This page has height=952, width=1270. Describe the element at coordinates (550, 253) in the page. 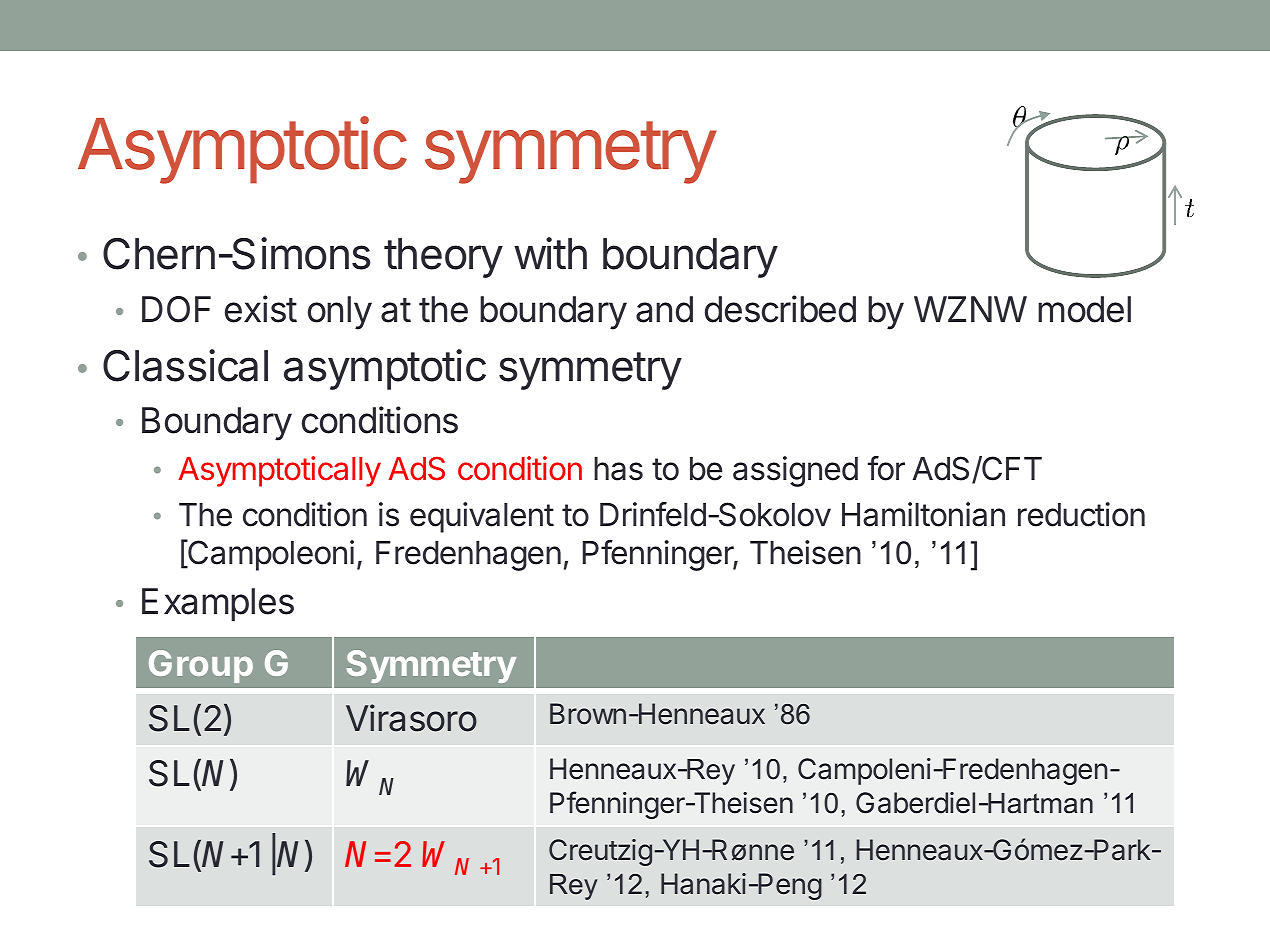

I see `with` at that location.
